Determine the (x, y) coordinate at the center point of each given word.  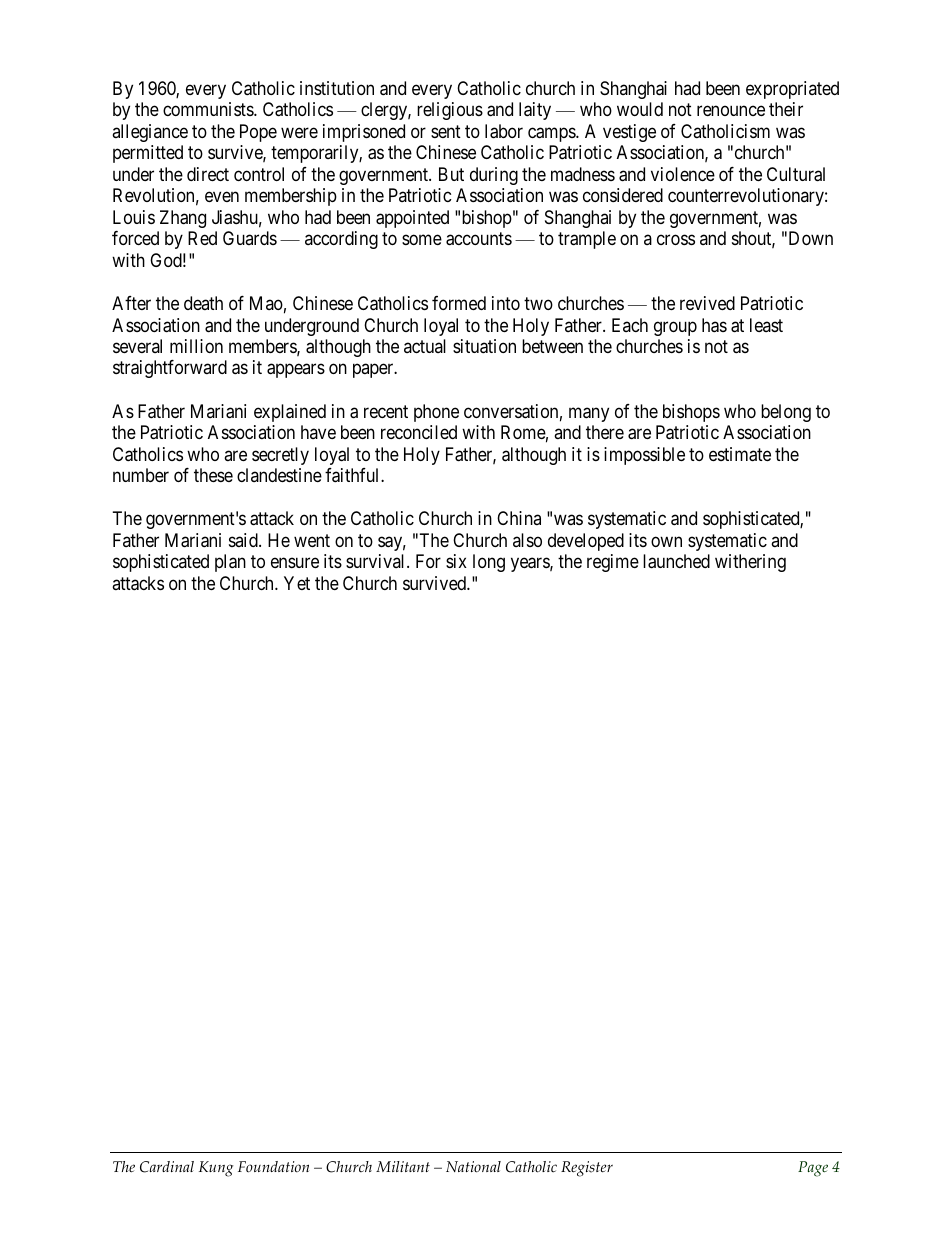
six (456, 561)
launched (676, 561)
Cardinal (167, 1167)
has (714, 325)
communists (209, 109)
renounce (731, 111)
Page (813, 1169)
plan (230, 563)
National (473, 1167)
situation (484, 346)
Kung (216, 1169)
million (196, 346)
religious (450, 111)
